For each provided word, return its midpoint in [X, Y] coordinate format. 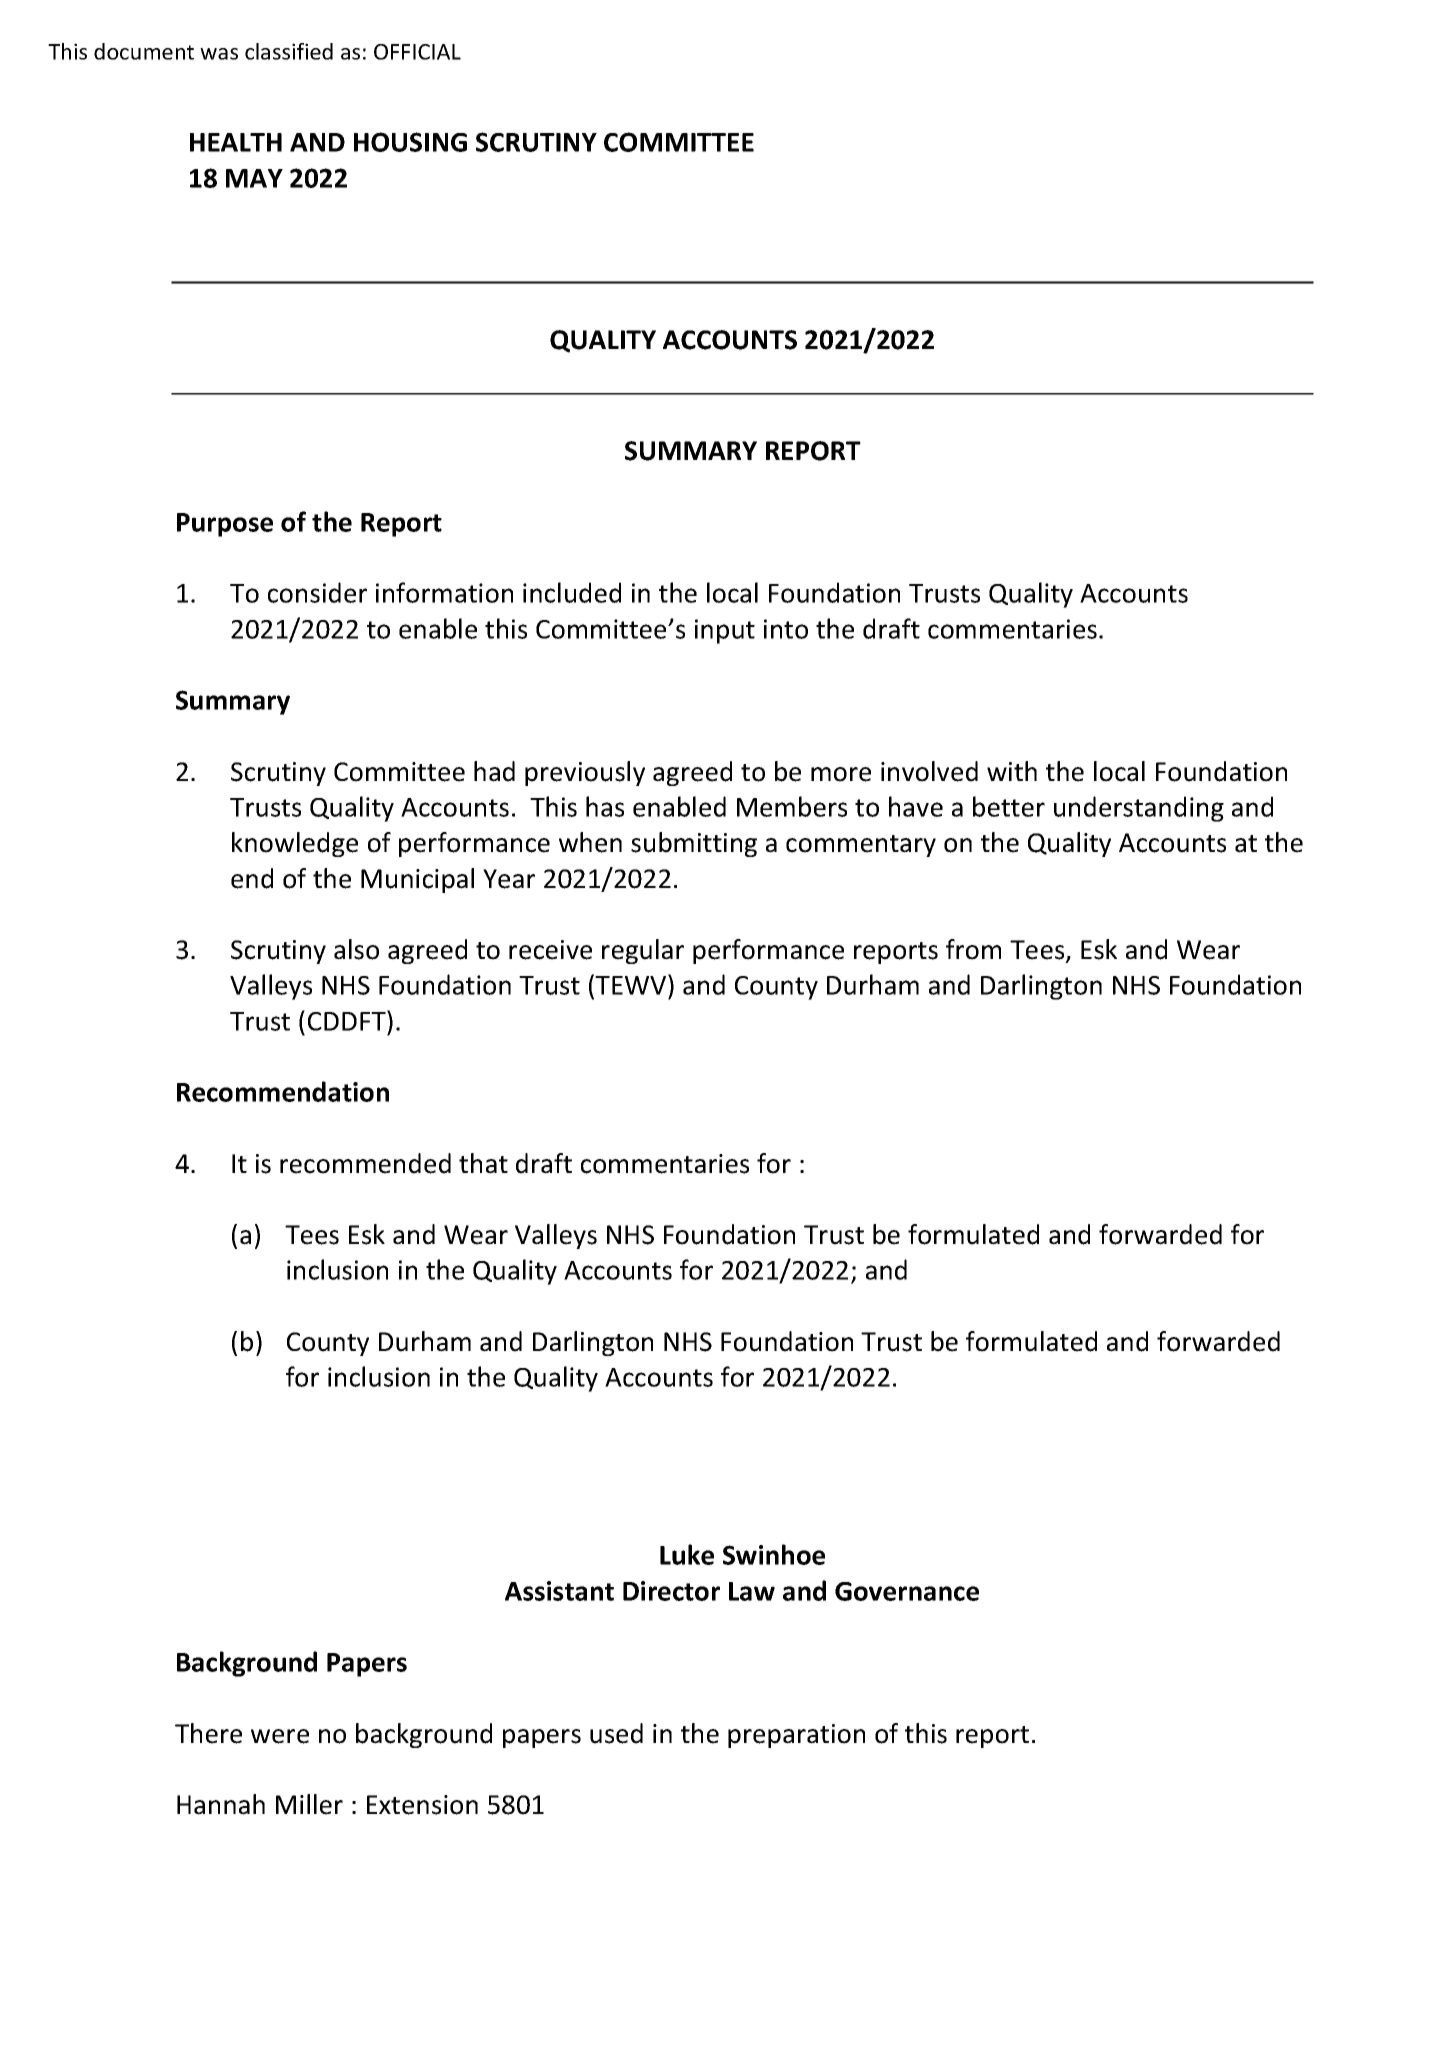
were [280, 1736]
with [1012, 771]
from [973, 949]
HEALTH [236, 142]
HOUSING [410, 142]
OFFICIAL [417, 52]
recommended [365, 1163]
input [725, 631]
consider [317, 592]
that [483, 1163]
